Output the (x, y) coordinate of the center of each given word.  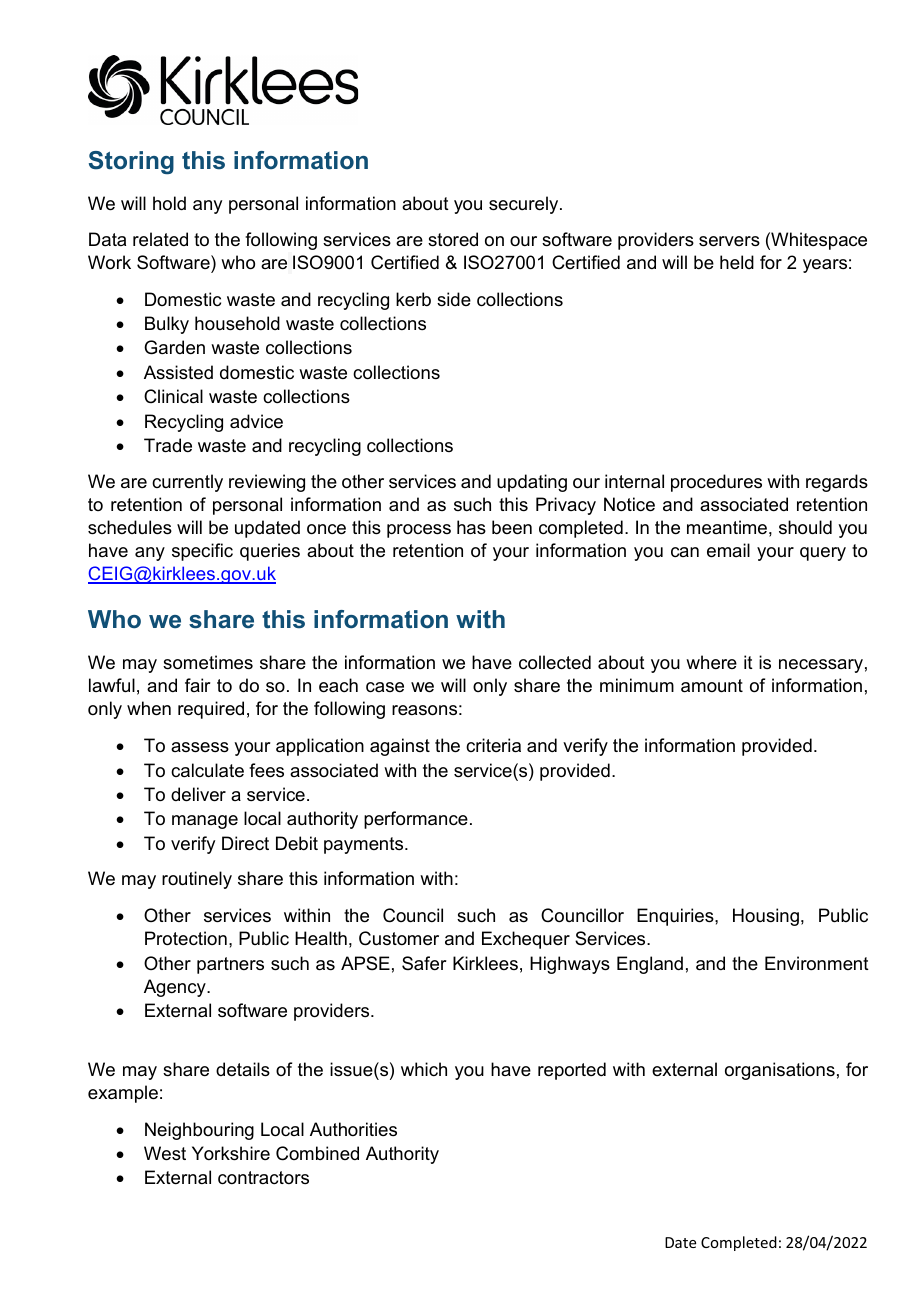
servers (729, 241)
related (160, 239)
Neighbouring (199, 1131)
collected (555, 662)
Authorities (353, 1129)
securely (525, 205)
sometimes (208, 662)
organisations (780, 1071)
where (711, 662)
